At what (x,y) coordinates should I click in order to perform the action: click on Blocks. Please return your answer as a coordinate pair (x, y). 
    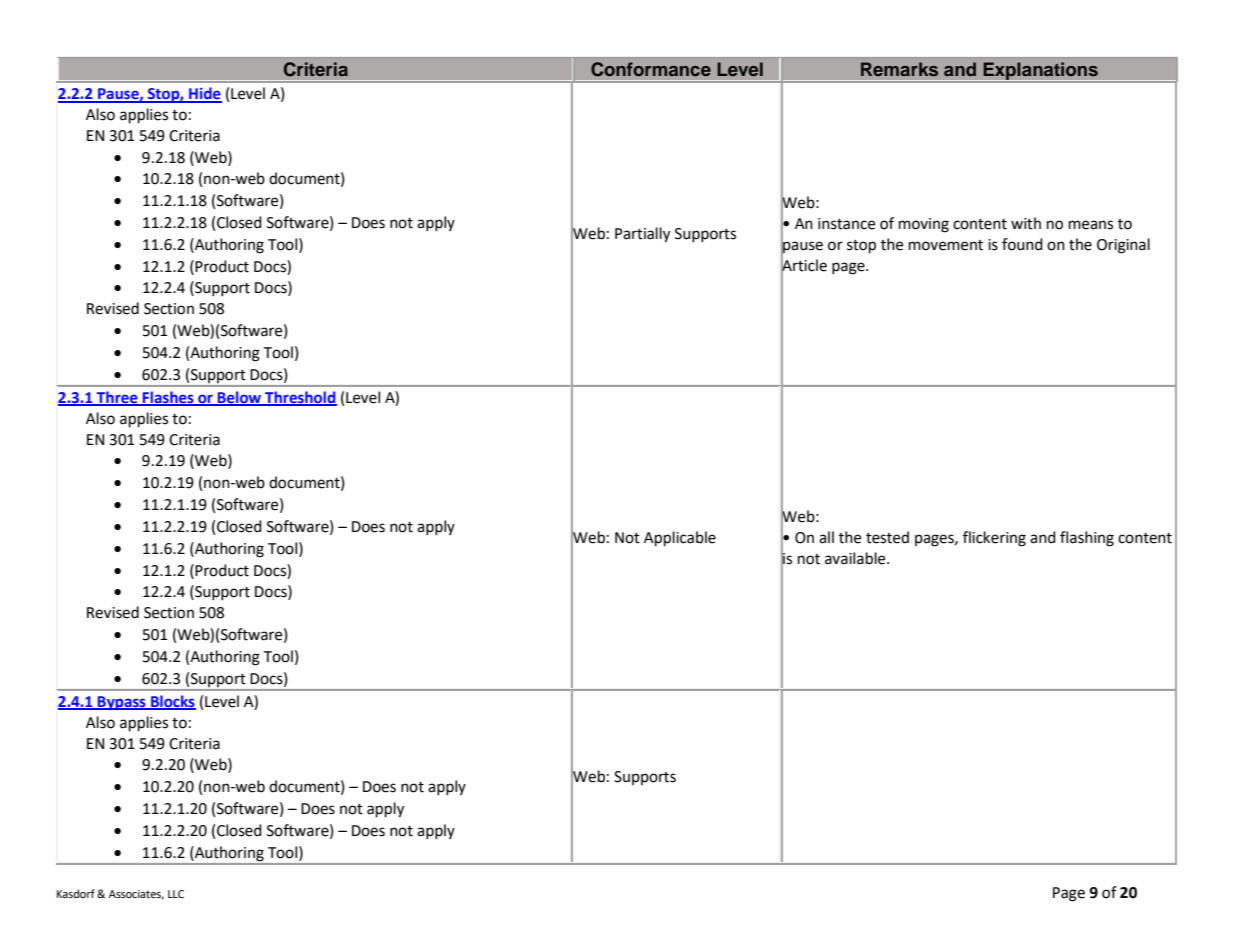
    Looking at the image, I should click on (172, 702).
